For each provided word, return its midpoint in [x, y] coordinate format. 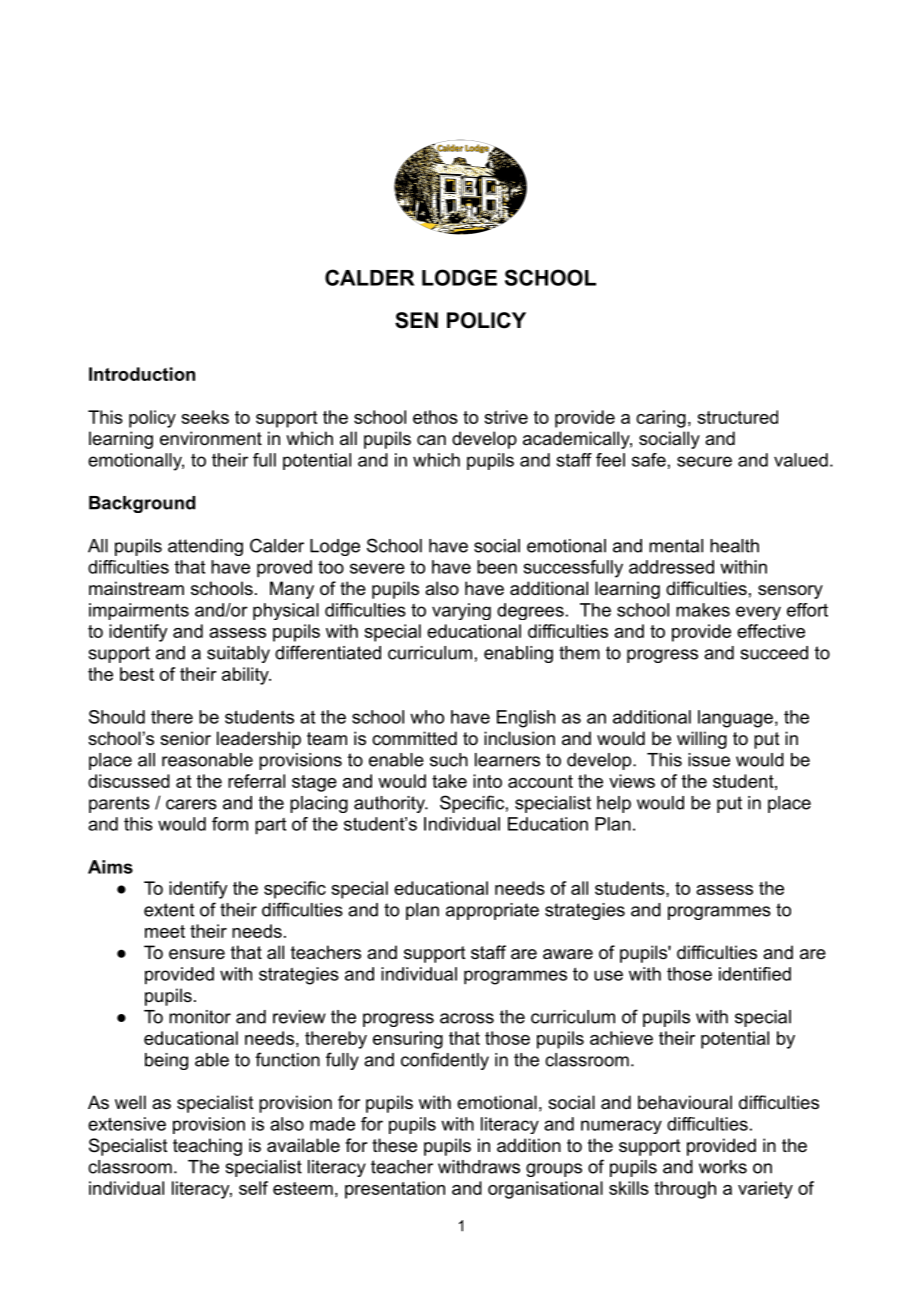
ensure [197, 954]
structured [737, 417]
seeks [205, 417]
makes [703, 610]
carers [191, 804]
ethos [435, 417]
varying [461, 611]
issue [709, 760]
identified [755, 974]
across [467, 1018]
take [449, 781]
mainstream [136, 588]
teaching [207, 1147]
